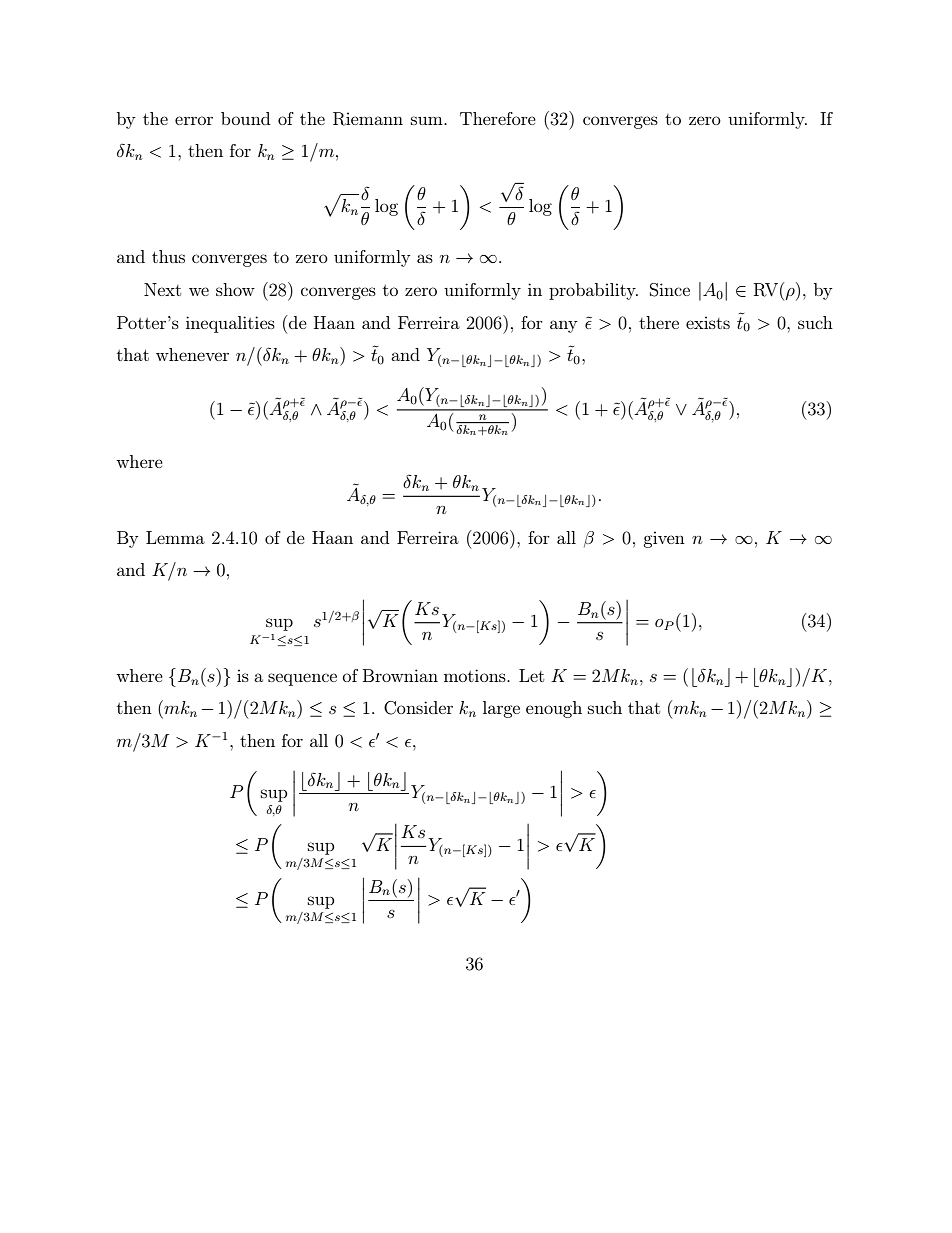 This screenshot has width=952, height=1233. Describe the element at coordinates (418, 708) in the screenshot. I see `Consider` at that location.
